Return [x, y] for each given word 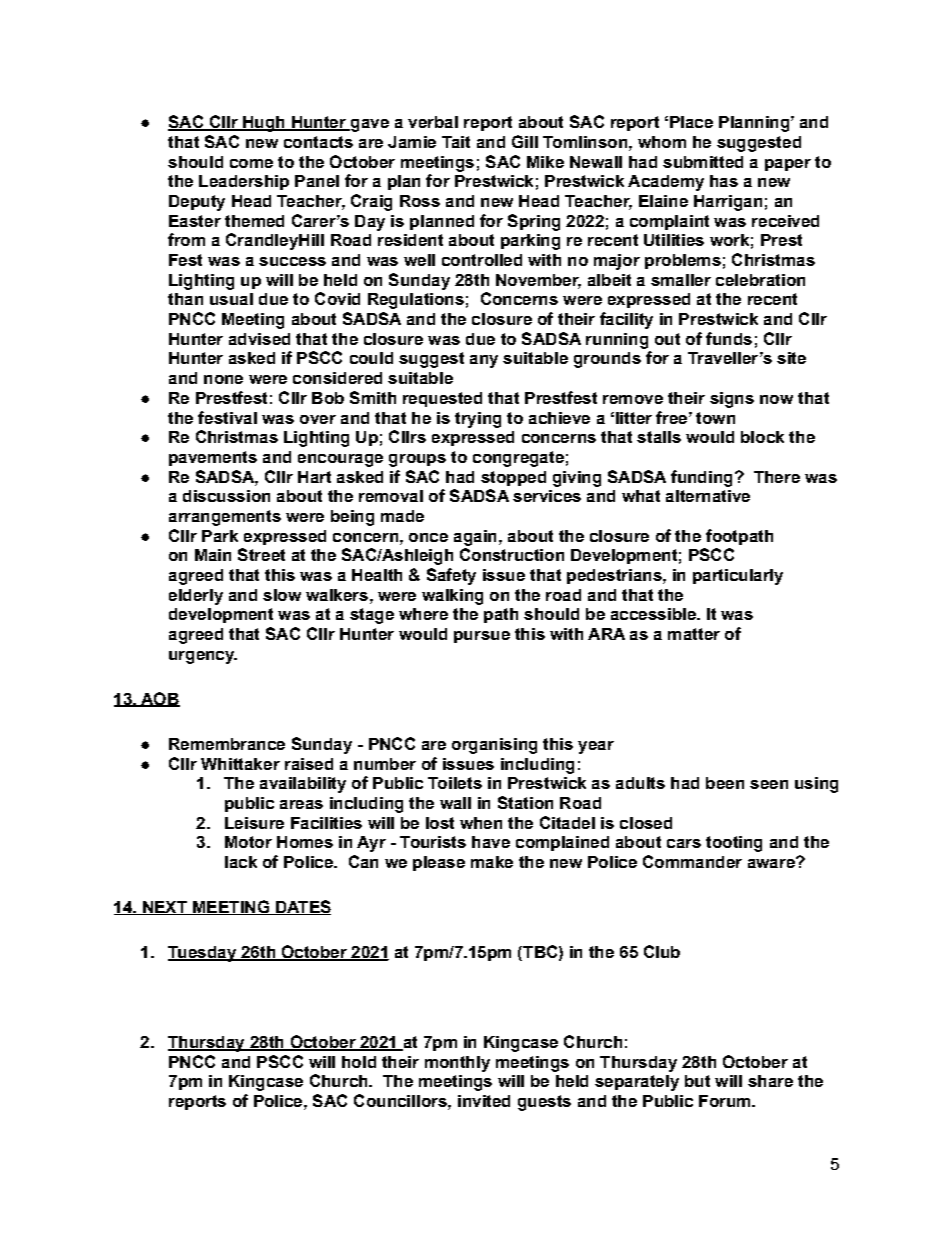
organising [494, 746]
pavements [213, 458]
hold [359, 1062]
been [725, 783]
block [762, 437]
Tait [456, 142]
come [251, 163]
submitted [703, 162]
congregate [518, 459]
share [770, 1081]
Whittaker [240, 764]
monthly [457, 1064]
